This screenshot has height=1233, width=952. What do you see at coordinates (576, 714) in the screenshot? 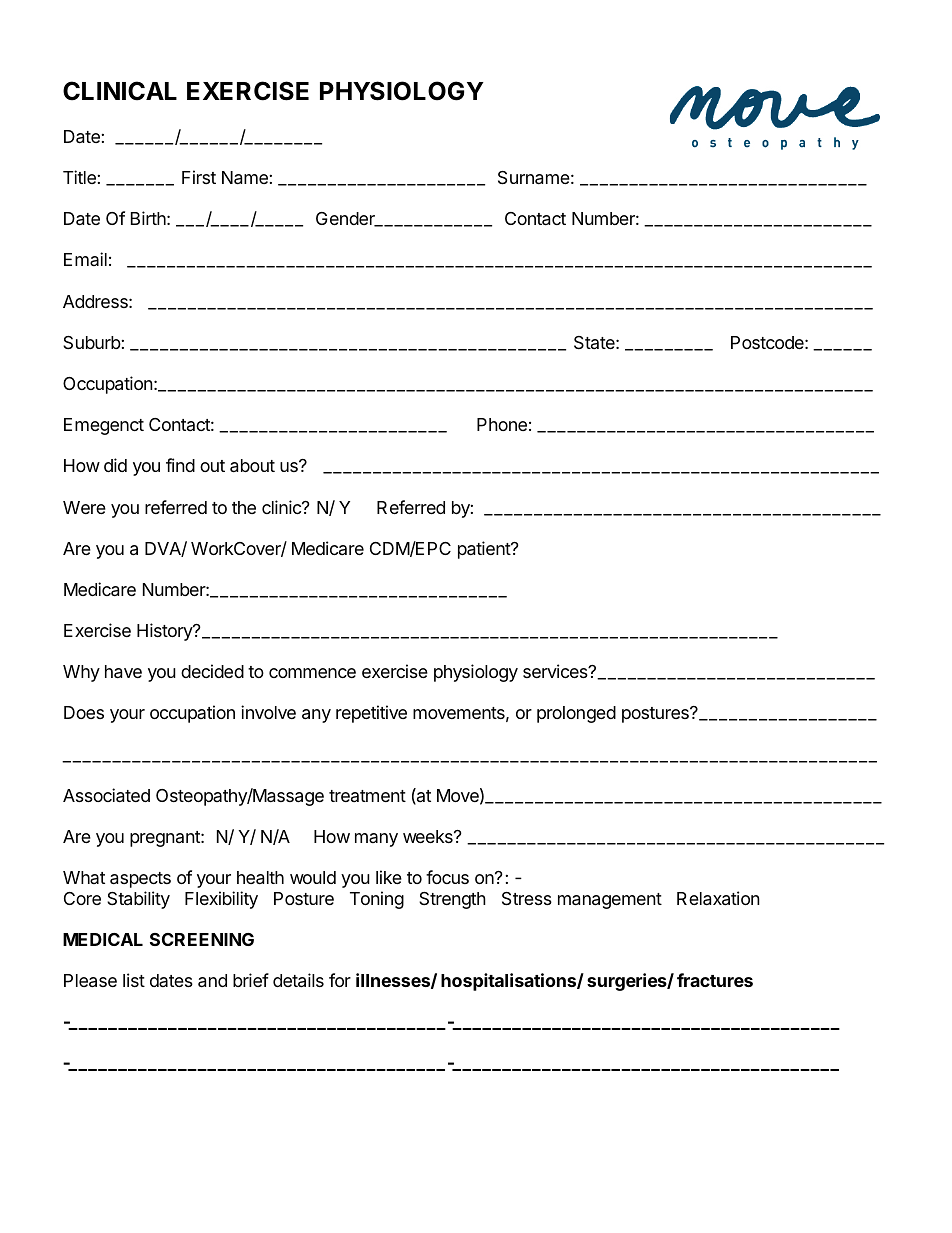
I see `prolonged` at bounding box center [576, 714].
